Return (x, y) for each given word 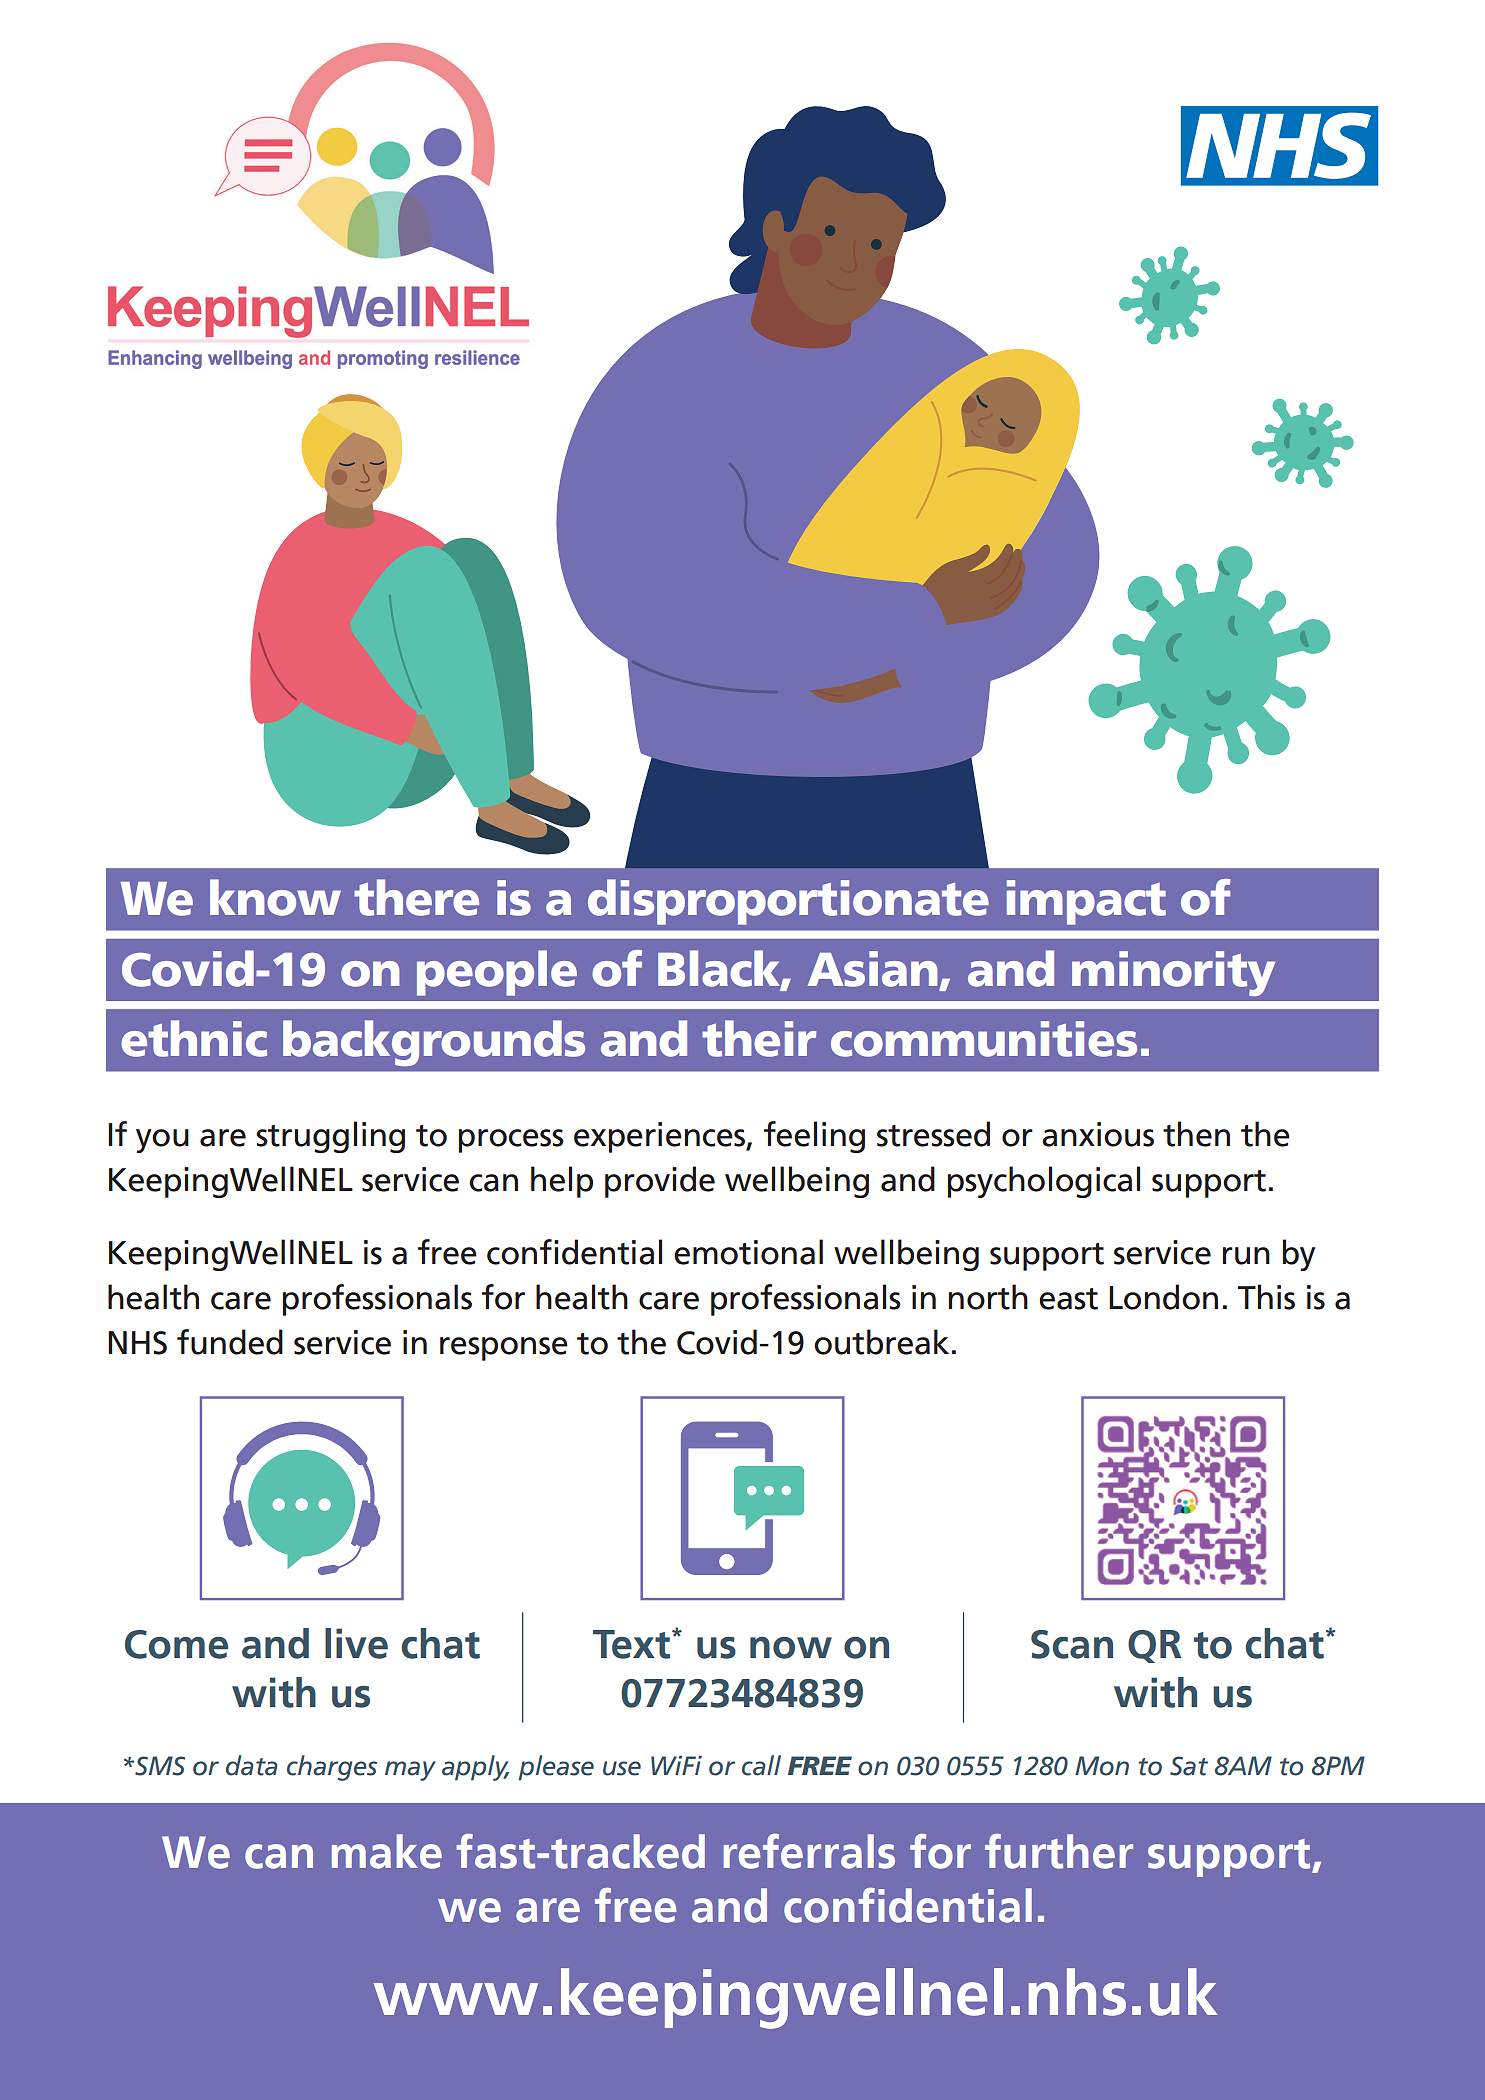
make (387, 1851)
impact (1086, 902)
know (275, 897)
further (1059, 1851)
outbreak (881, 1342)
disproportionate (788, 902)
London (1163, 1297)
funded (230, 1342)
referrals (809, 1851)
